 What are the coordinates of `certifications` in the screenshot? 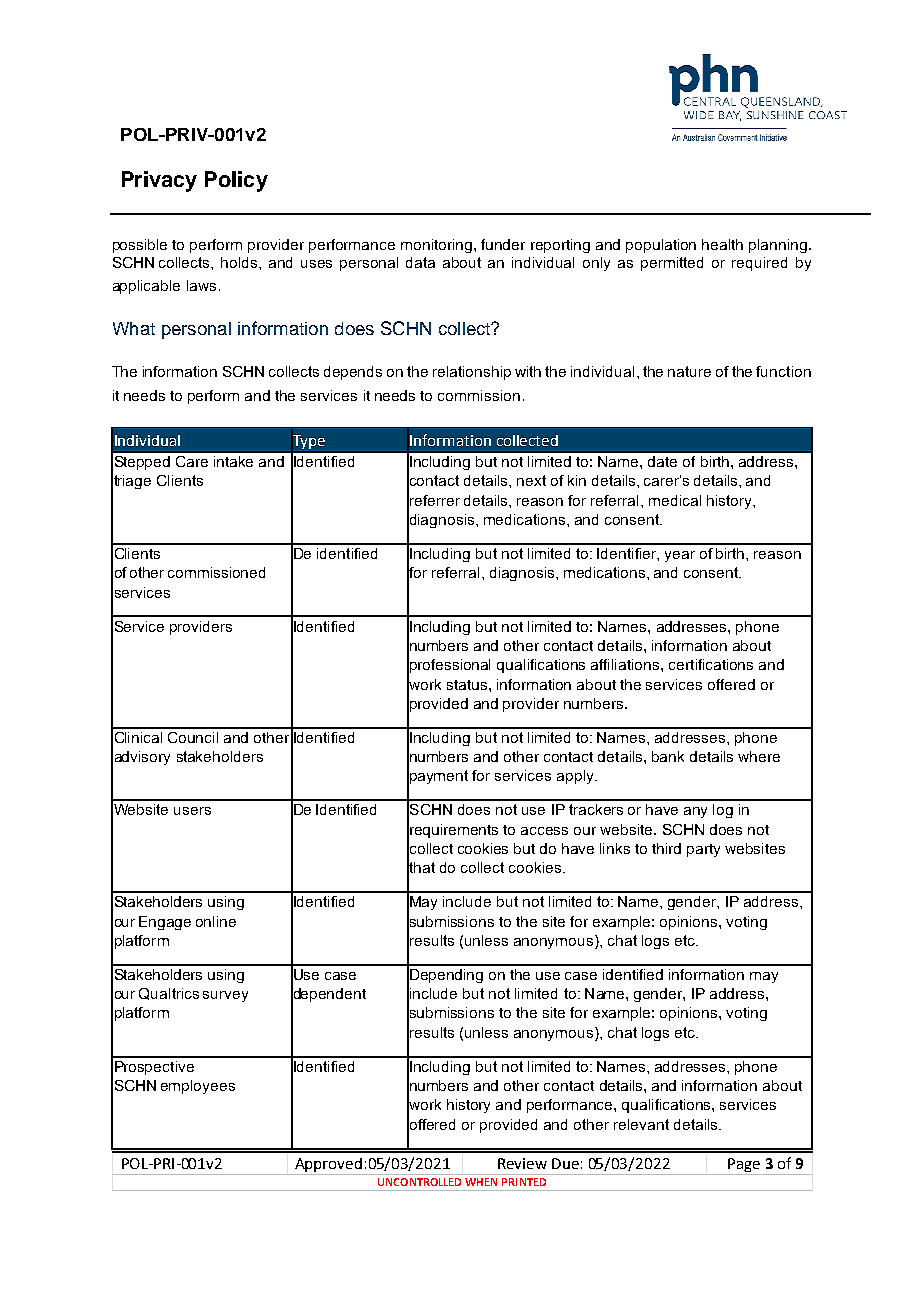 It's located at (711, 664).
